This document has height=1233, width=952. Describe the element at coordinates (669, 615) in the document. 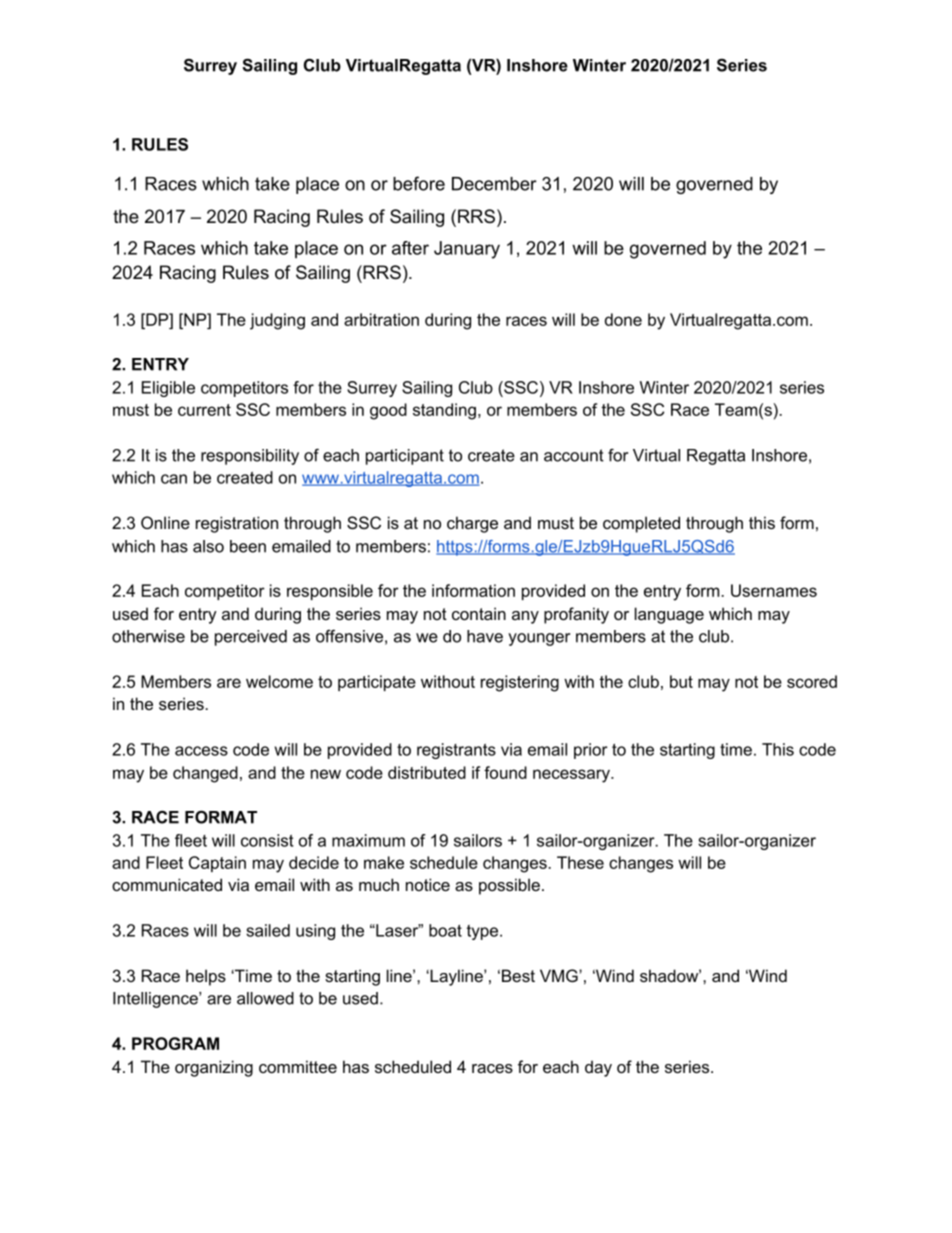

I see `language` at that location.
